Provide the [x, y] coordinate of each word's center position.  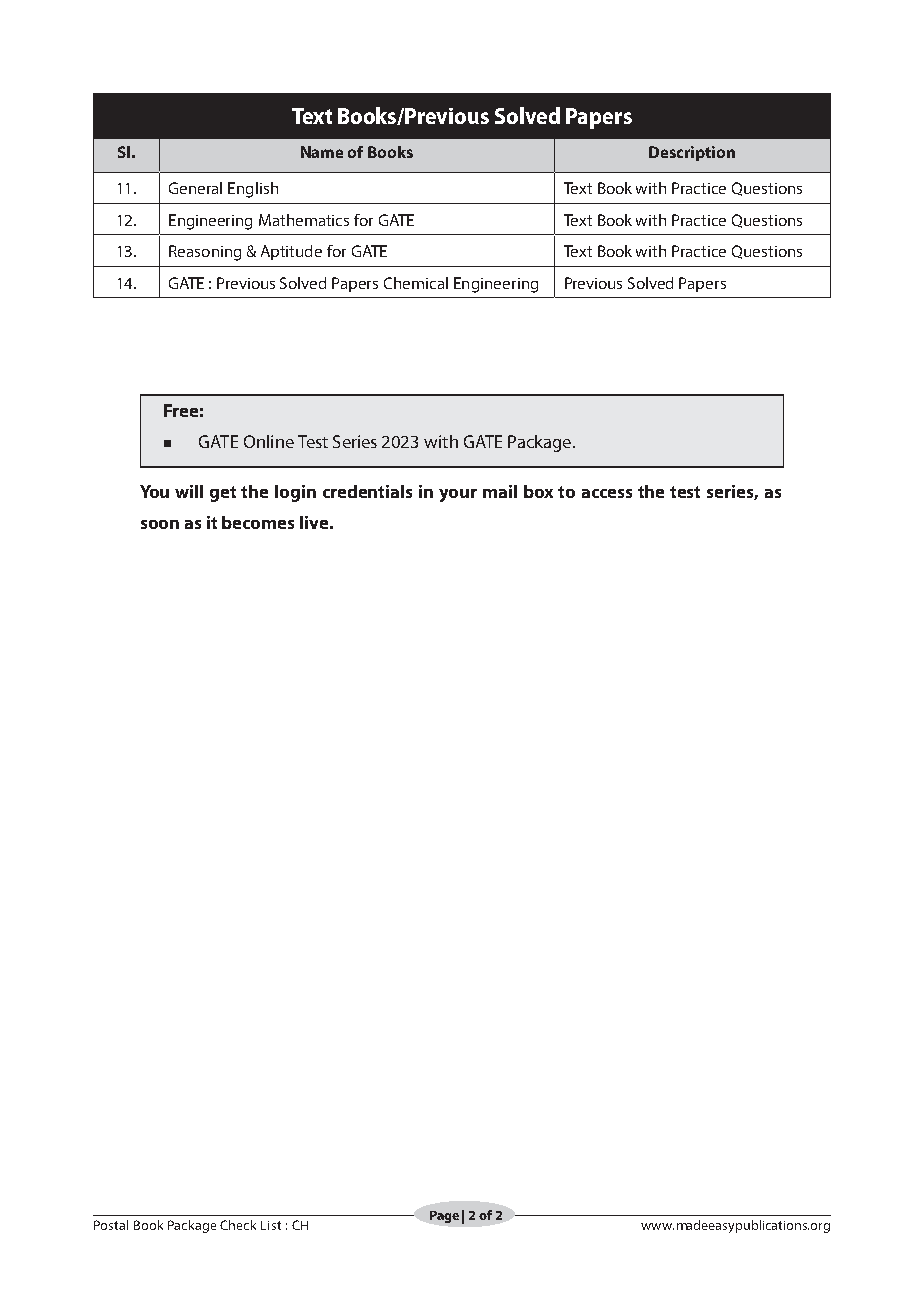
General [195, 188]
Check [238, 1225]
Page [444, 1217]
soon [160, 524]
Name [322, 152]
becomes [258, 522]
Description [692, 153]
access [607, 493]
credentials [367, 491]
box [538, 491]
